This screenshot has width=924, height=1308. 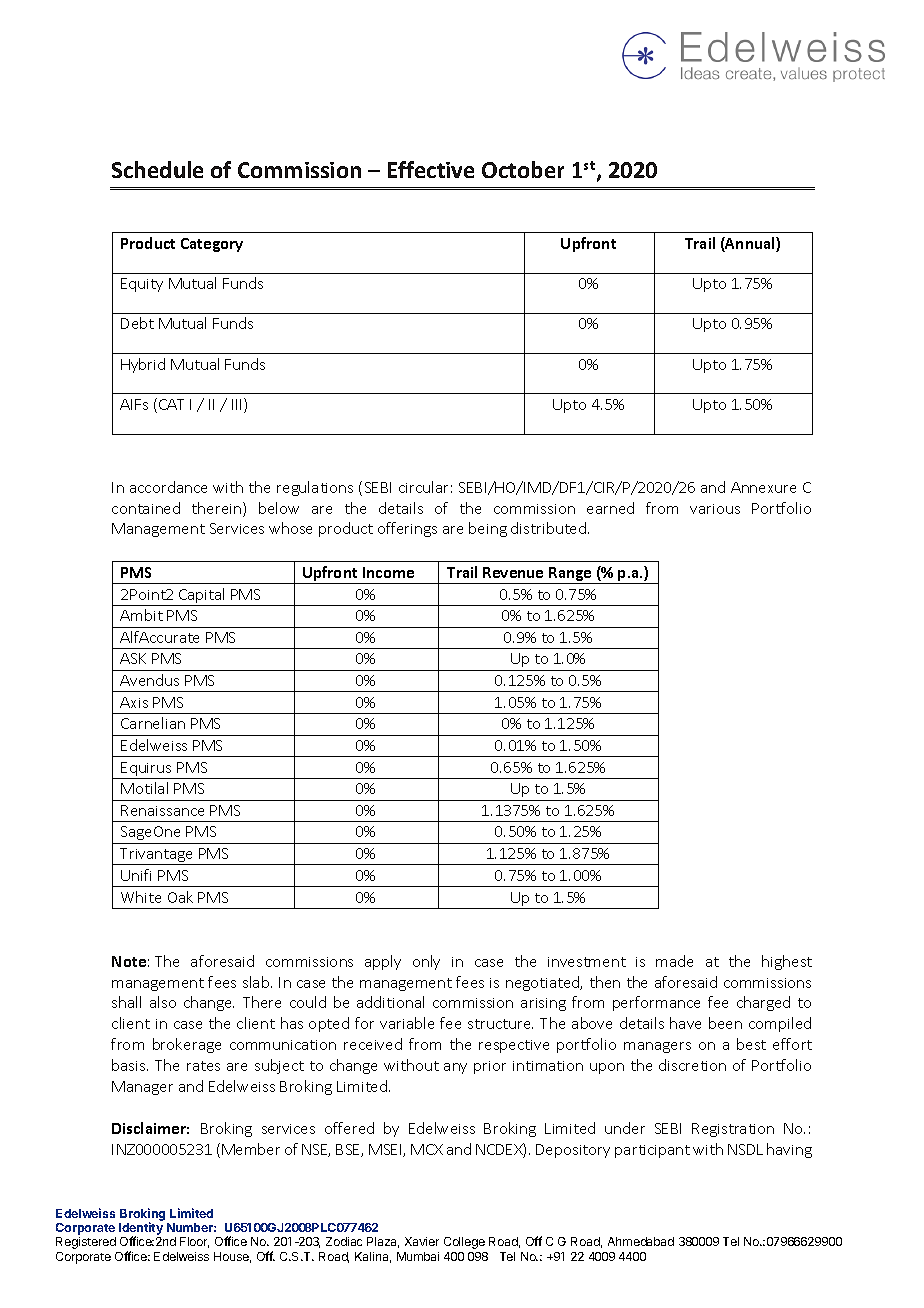 I want to click on offerings, so click(x=407, y=529).
